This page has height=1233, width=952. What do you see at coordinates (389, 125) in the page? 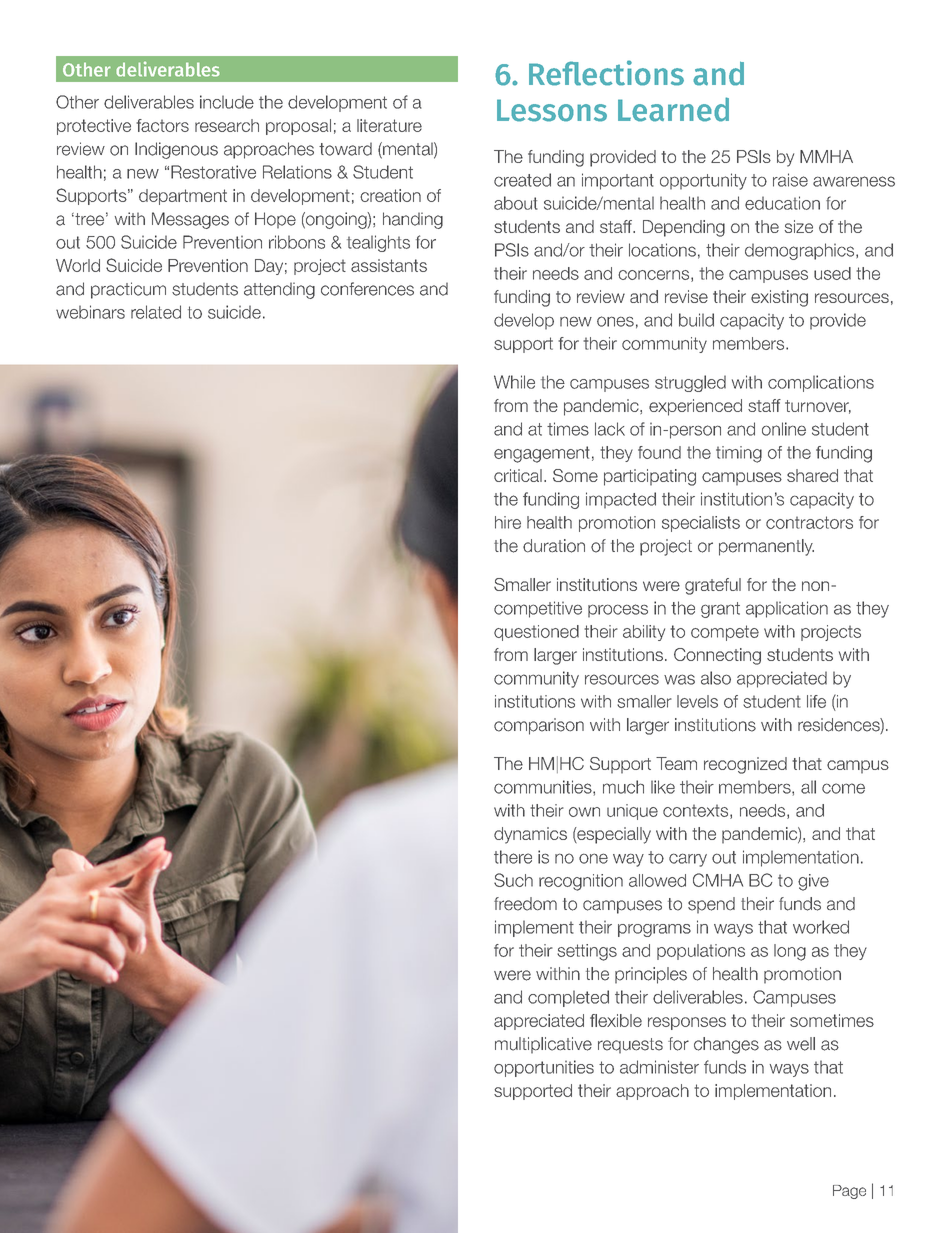
I see `literature` at bounding box center [389, 125].
